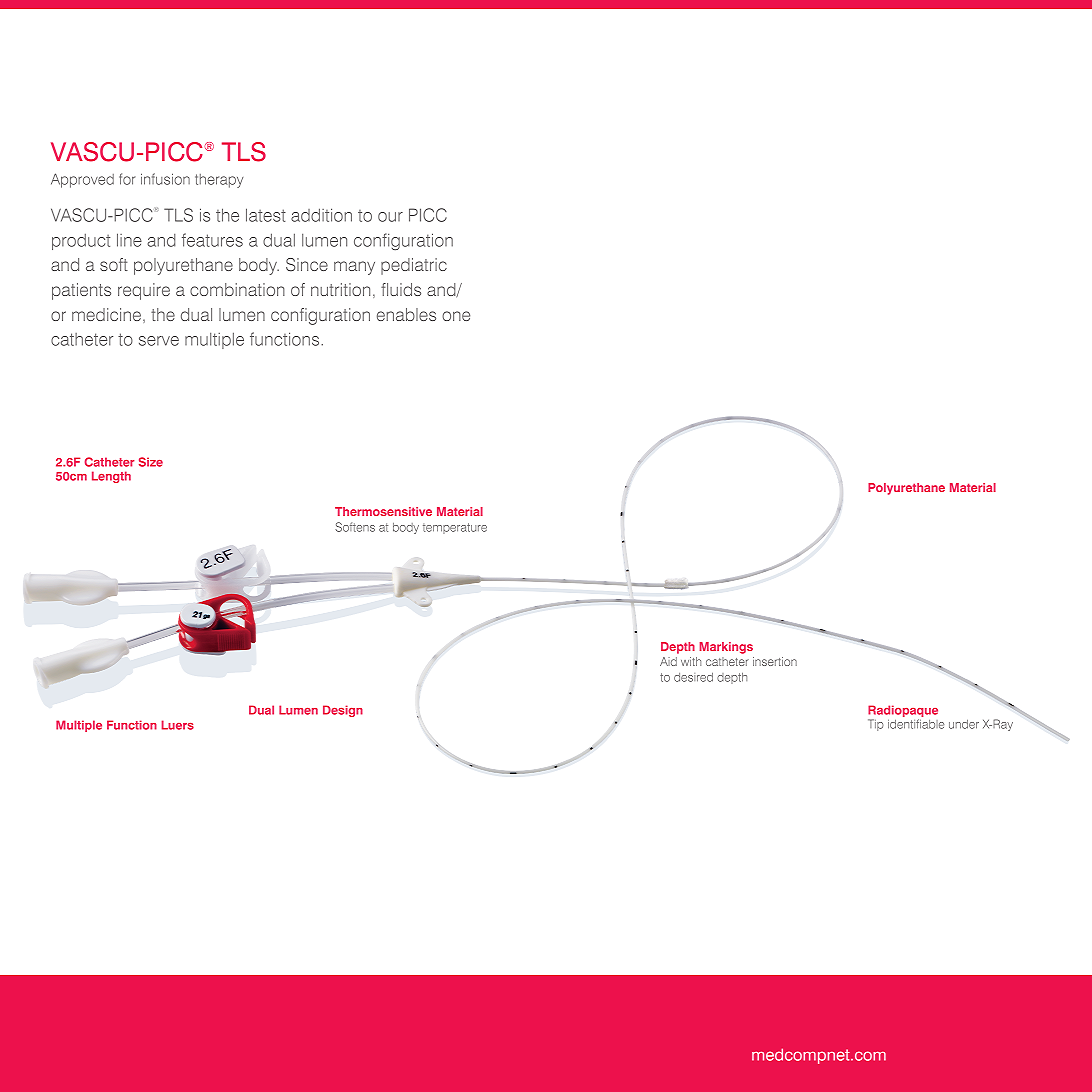 Image resolution: width=1092 pixels, height=1092 pixels. What do you see at coordinates (693, 677) in the document?
I see `desired` at bounding box center [693, 677].
